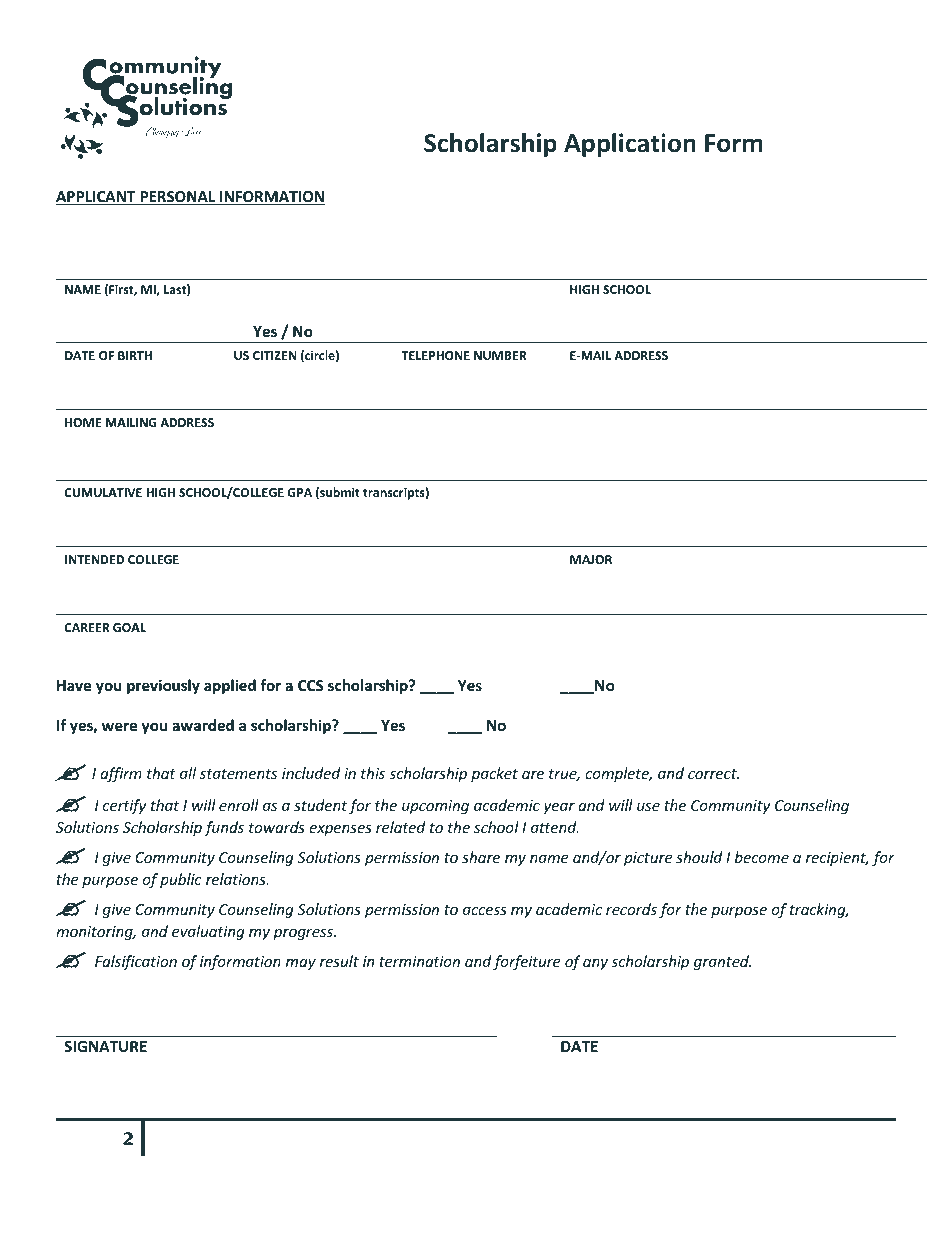  I want to click on correct, so click(713, 774).
